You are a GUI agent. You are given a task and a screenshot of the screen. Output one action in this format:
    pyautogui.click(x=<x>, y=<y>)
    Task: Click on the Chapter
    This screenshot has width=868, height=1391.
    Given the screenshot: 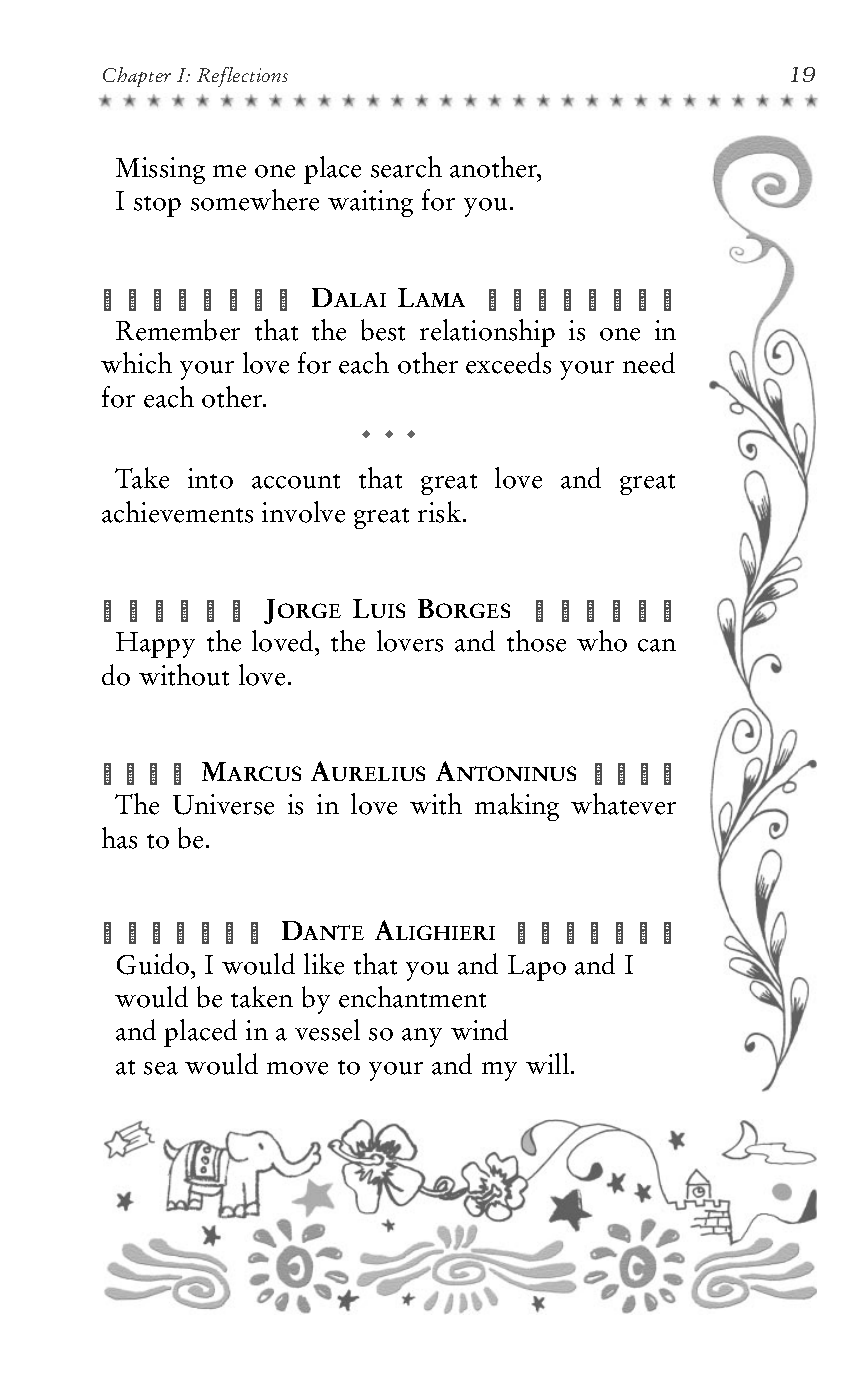 What is the action you would take?
    pyautogui.click(x=137, y=77)
